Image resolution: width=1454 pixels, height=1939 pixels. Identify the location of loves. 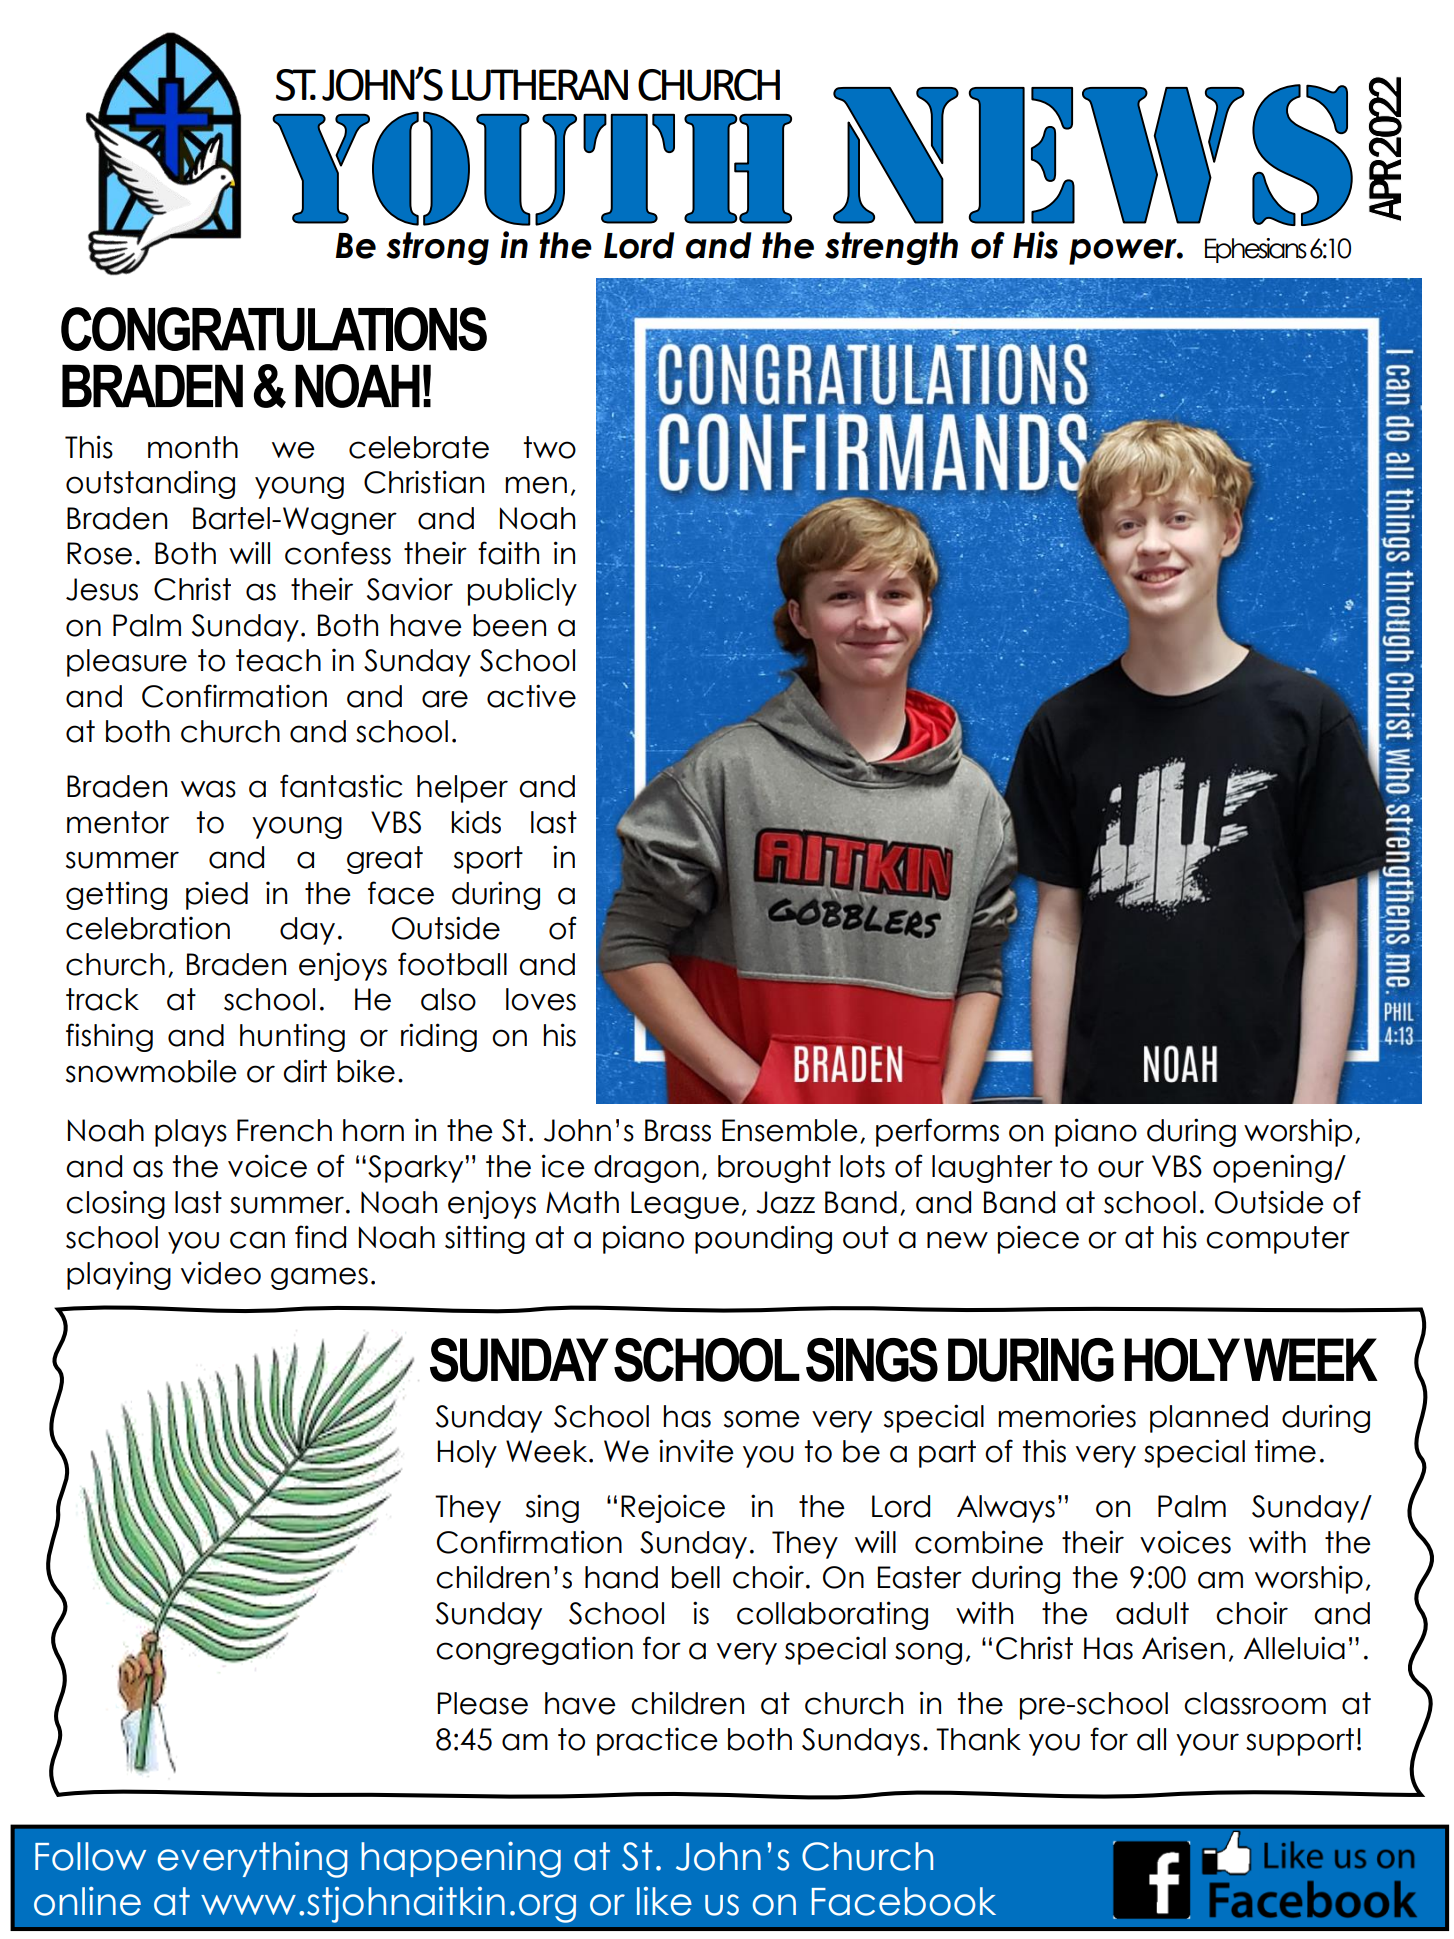
(541, 999).
